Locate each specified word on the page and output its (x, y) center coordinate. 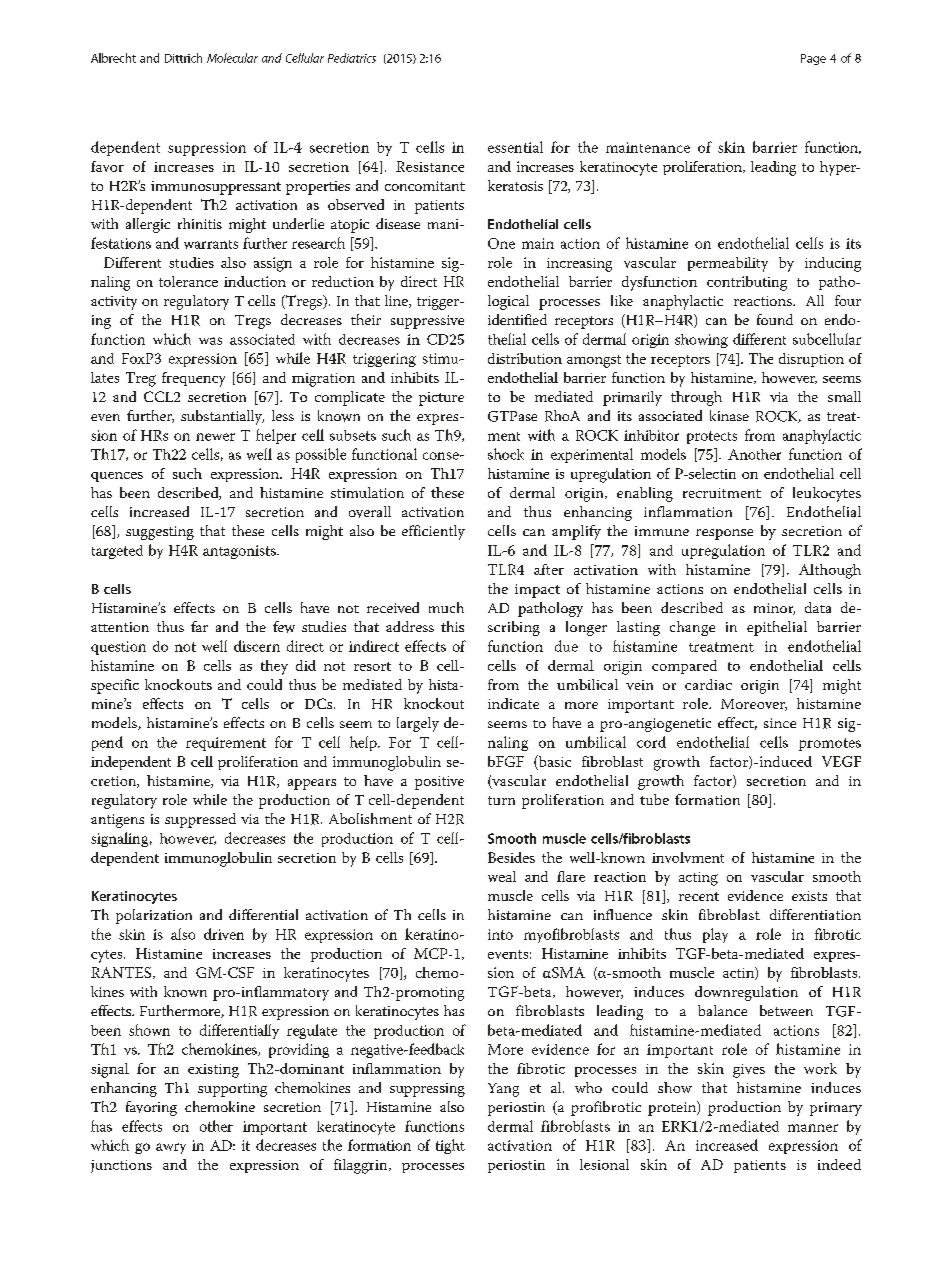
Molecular (232, 58)
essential (515, 147)
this (452, 626)
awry (171, 1148)
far (199, 626)
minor (774, 609)
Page (813, 59)
